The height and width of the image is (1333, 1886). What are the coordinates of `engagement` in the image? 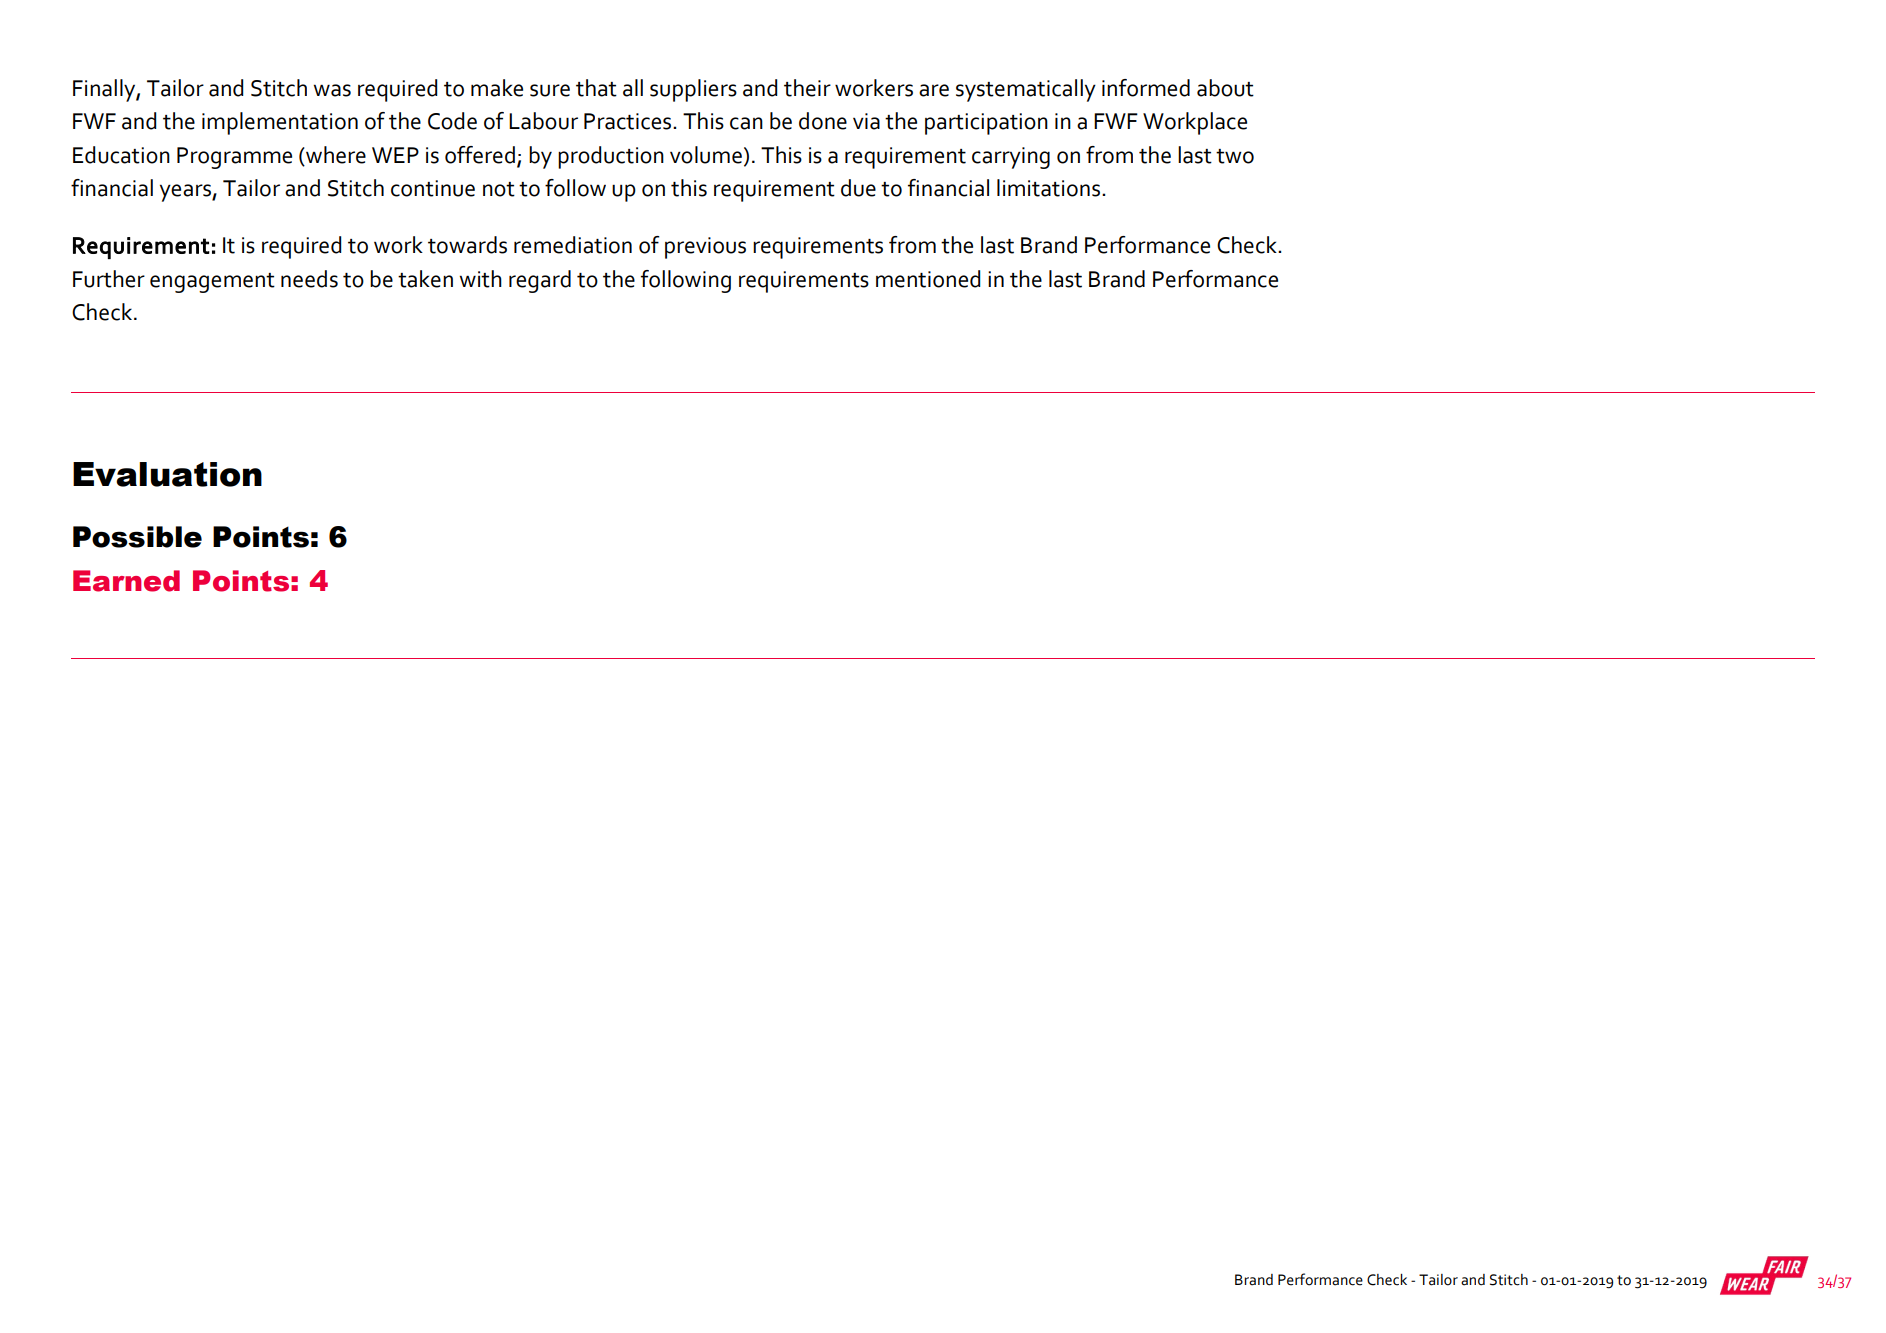 It's located at (212, 283).
